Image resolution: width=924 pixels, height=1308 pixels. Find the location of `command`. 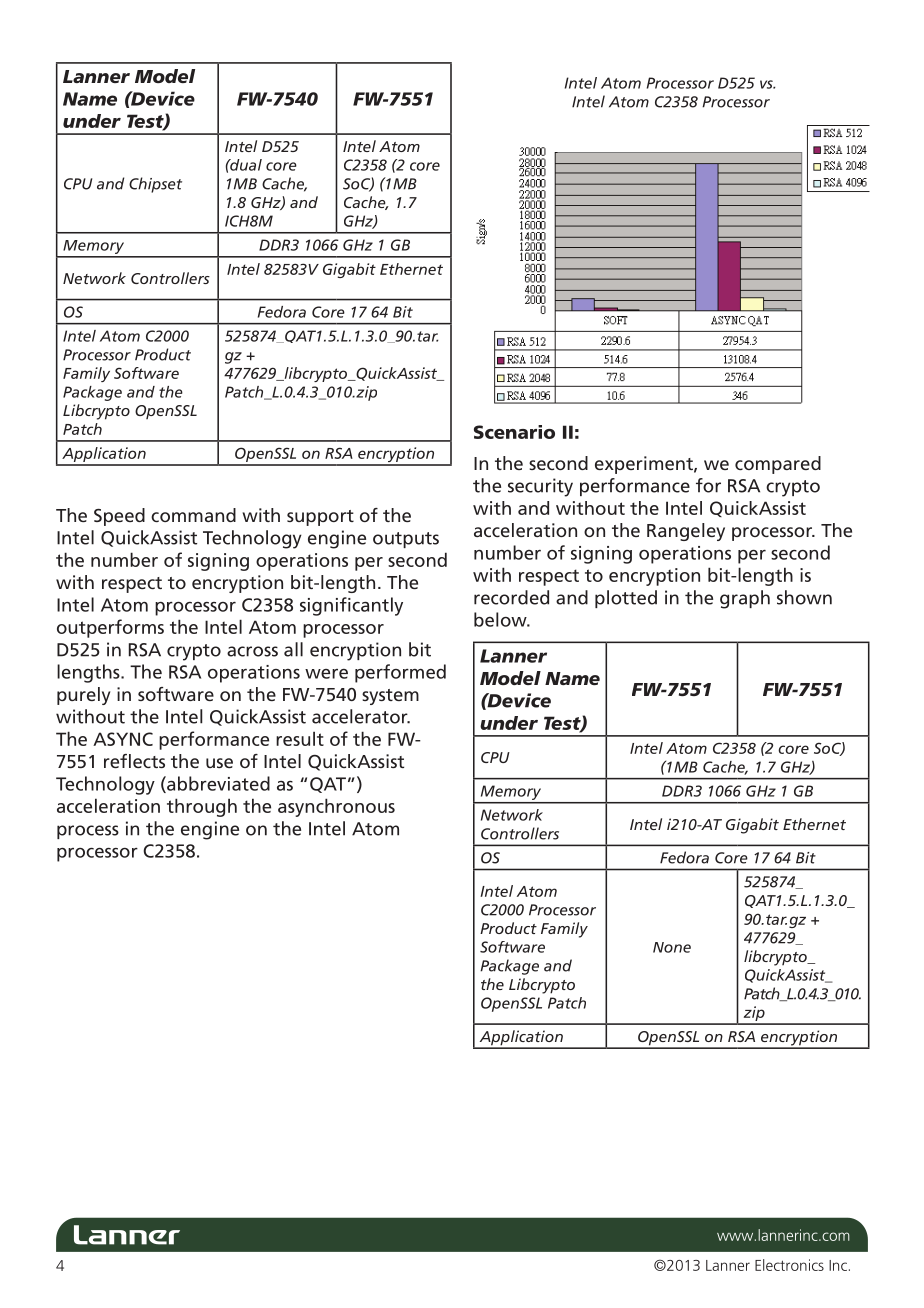

command is located at coordinates (193, 515).
